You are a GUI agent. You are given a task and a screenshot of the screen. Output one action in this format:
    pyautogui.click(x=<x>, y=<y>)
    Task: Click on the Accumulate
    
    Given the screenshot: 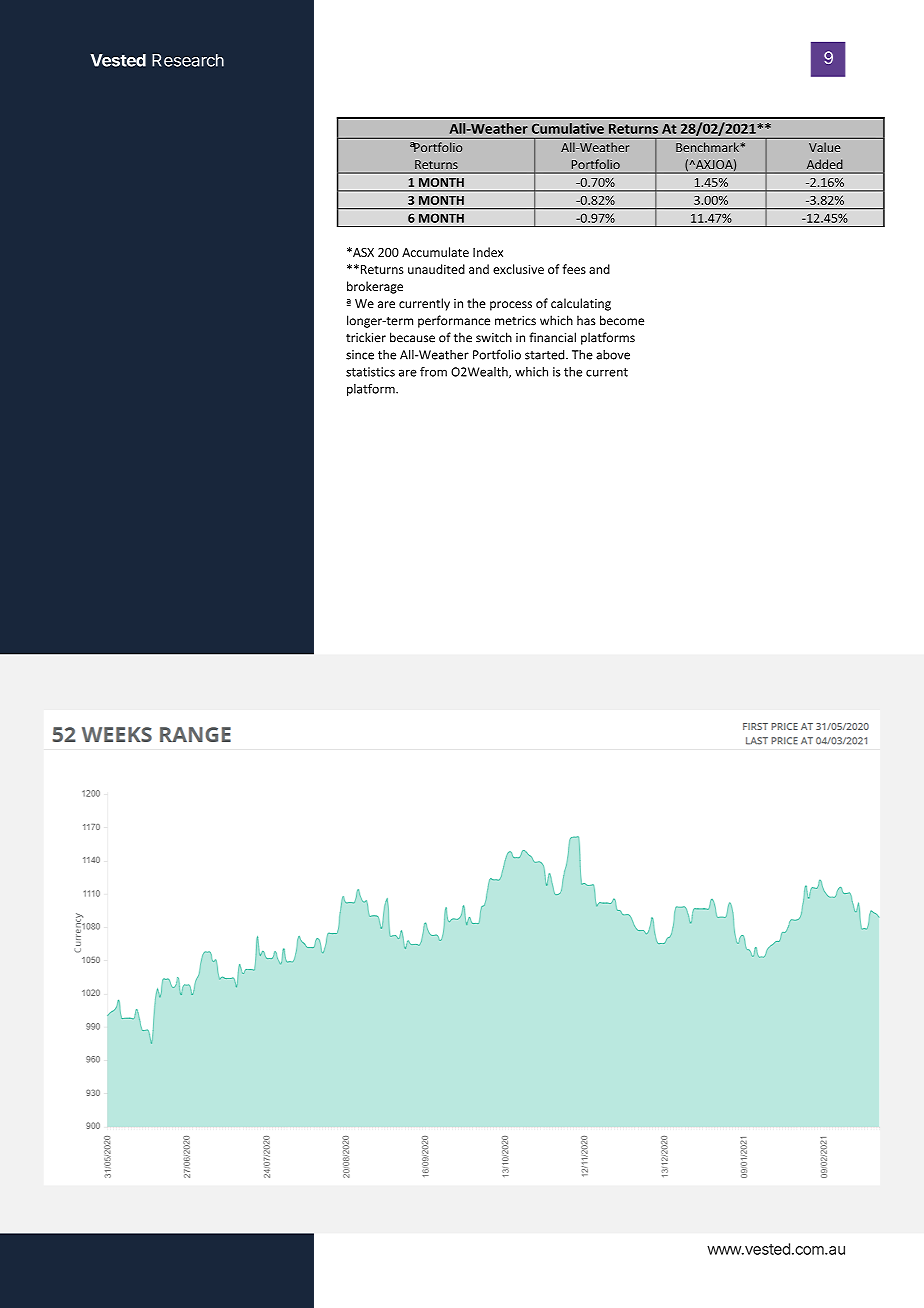 What is the action you would take?
    pyautogui.click(x=435, y=252)
